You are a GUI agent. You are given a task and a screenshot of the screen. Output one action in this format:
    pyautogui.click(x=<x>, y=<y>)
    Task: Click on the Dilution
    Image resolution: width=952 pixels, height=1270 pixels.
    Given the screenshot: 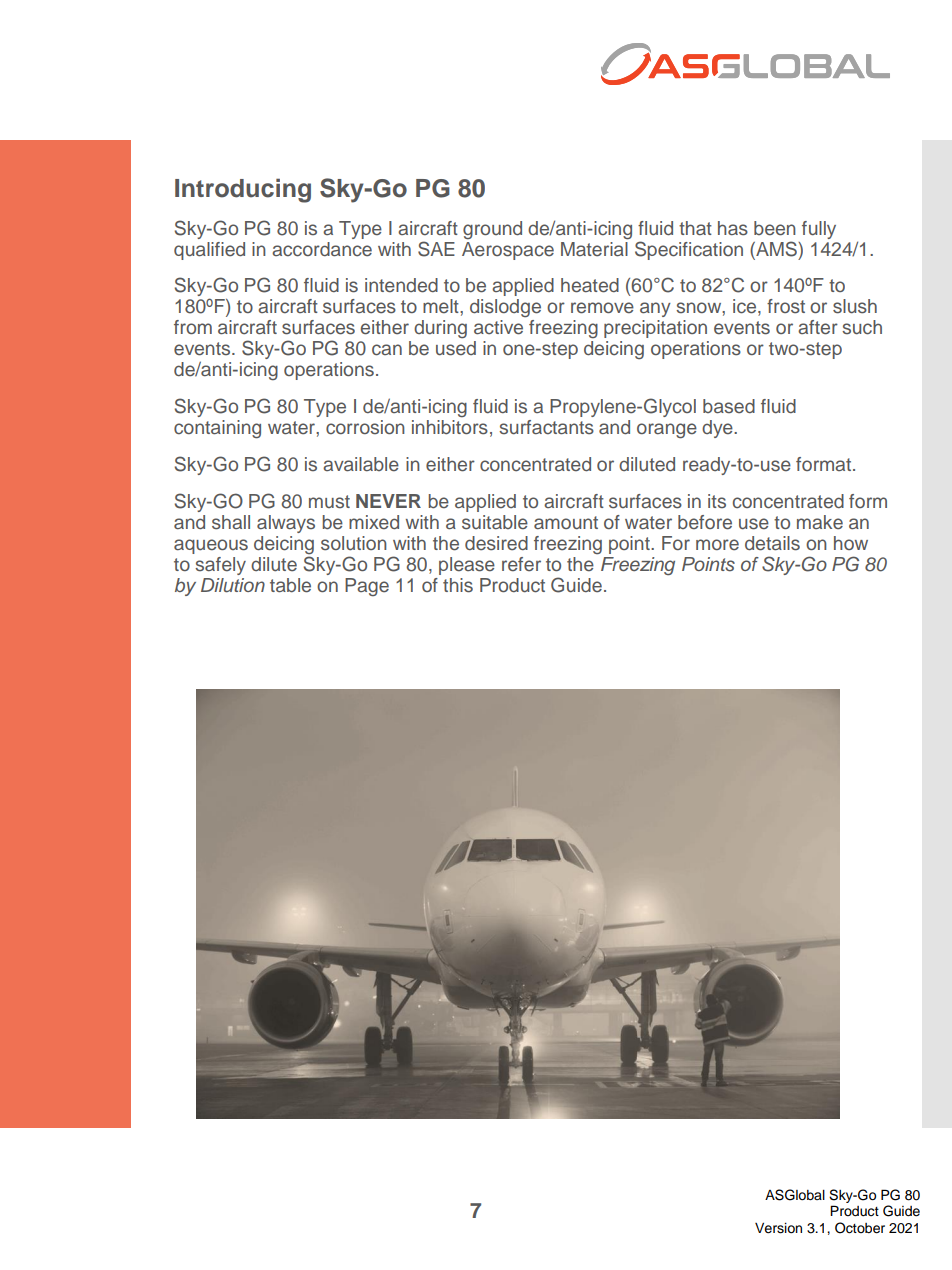 What is the action you would take?
    pyautogui.click(x=233, y=585)
